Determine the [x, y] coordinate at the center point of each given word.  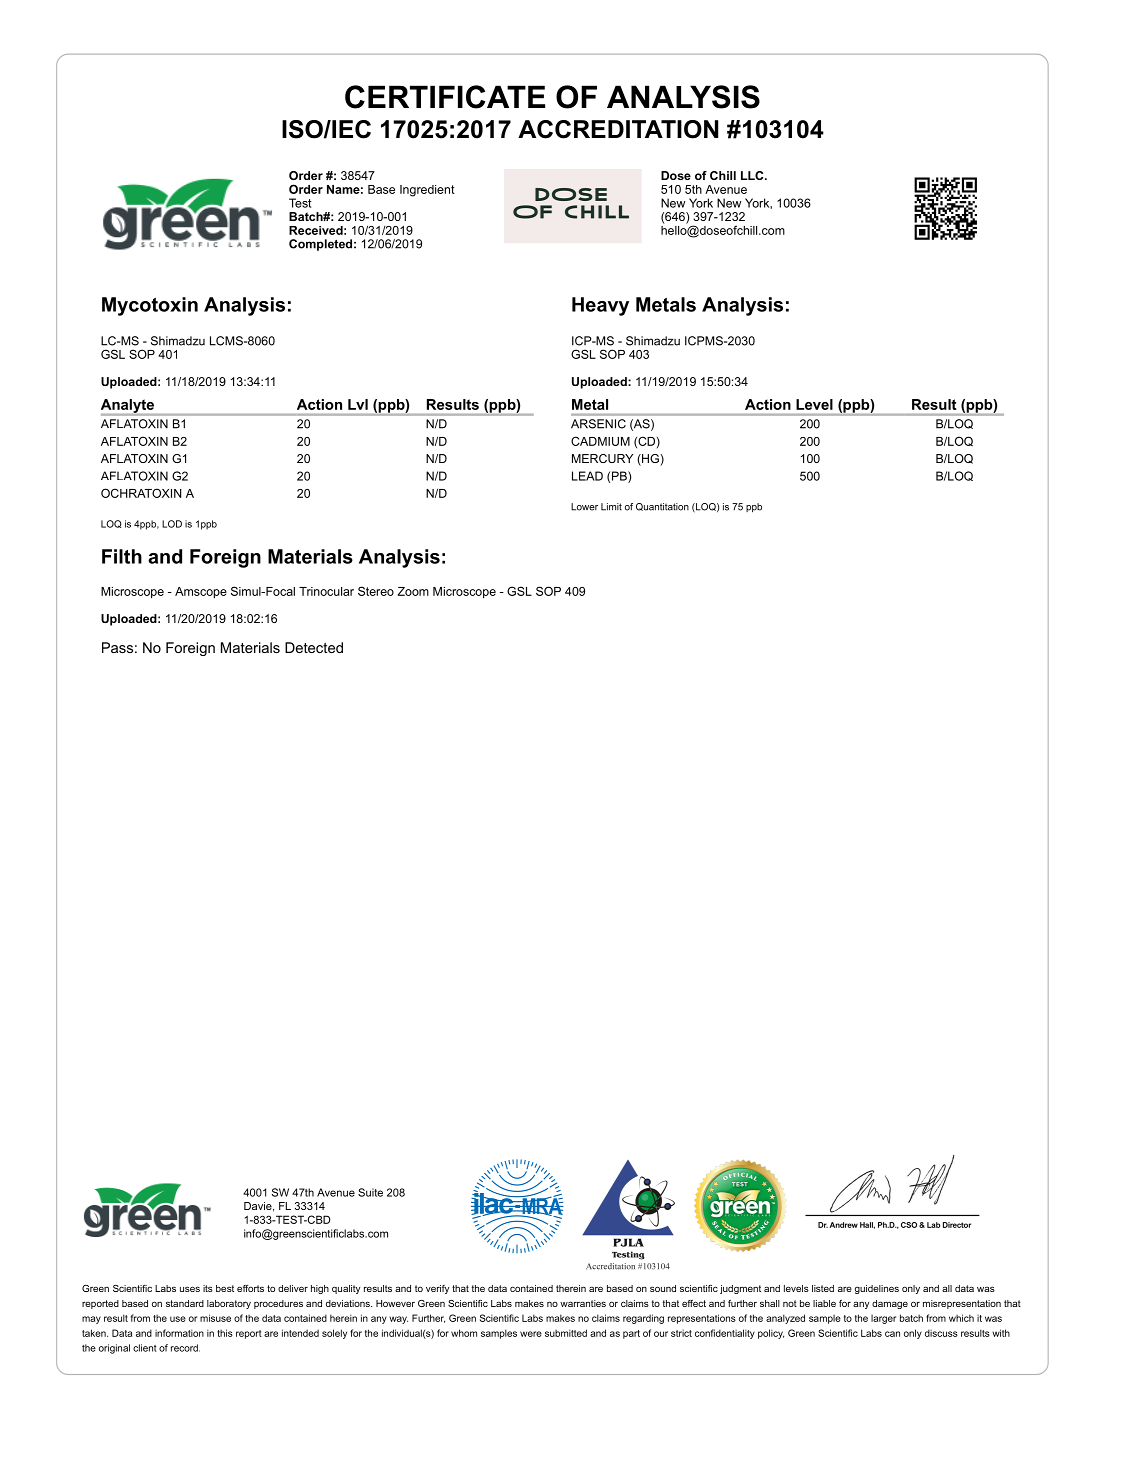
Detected [314, 647]
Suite [370, 1192]
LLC [753, 175]
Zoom [413, 591]
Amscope [201, 593]
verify [437, 1289]
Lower [584, 507]
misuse [215, 1318]
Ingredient [427, 191]
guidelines [877, 1289]
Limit [611, 507]
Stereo [376, 591]
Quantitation [662, 507]
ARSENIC [598, 424]
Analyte [128, 407]
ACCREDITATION [618, 129]
